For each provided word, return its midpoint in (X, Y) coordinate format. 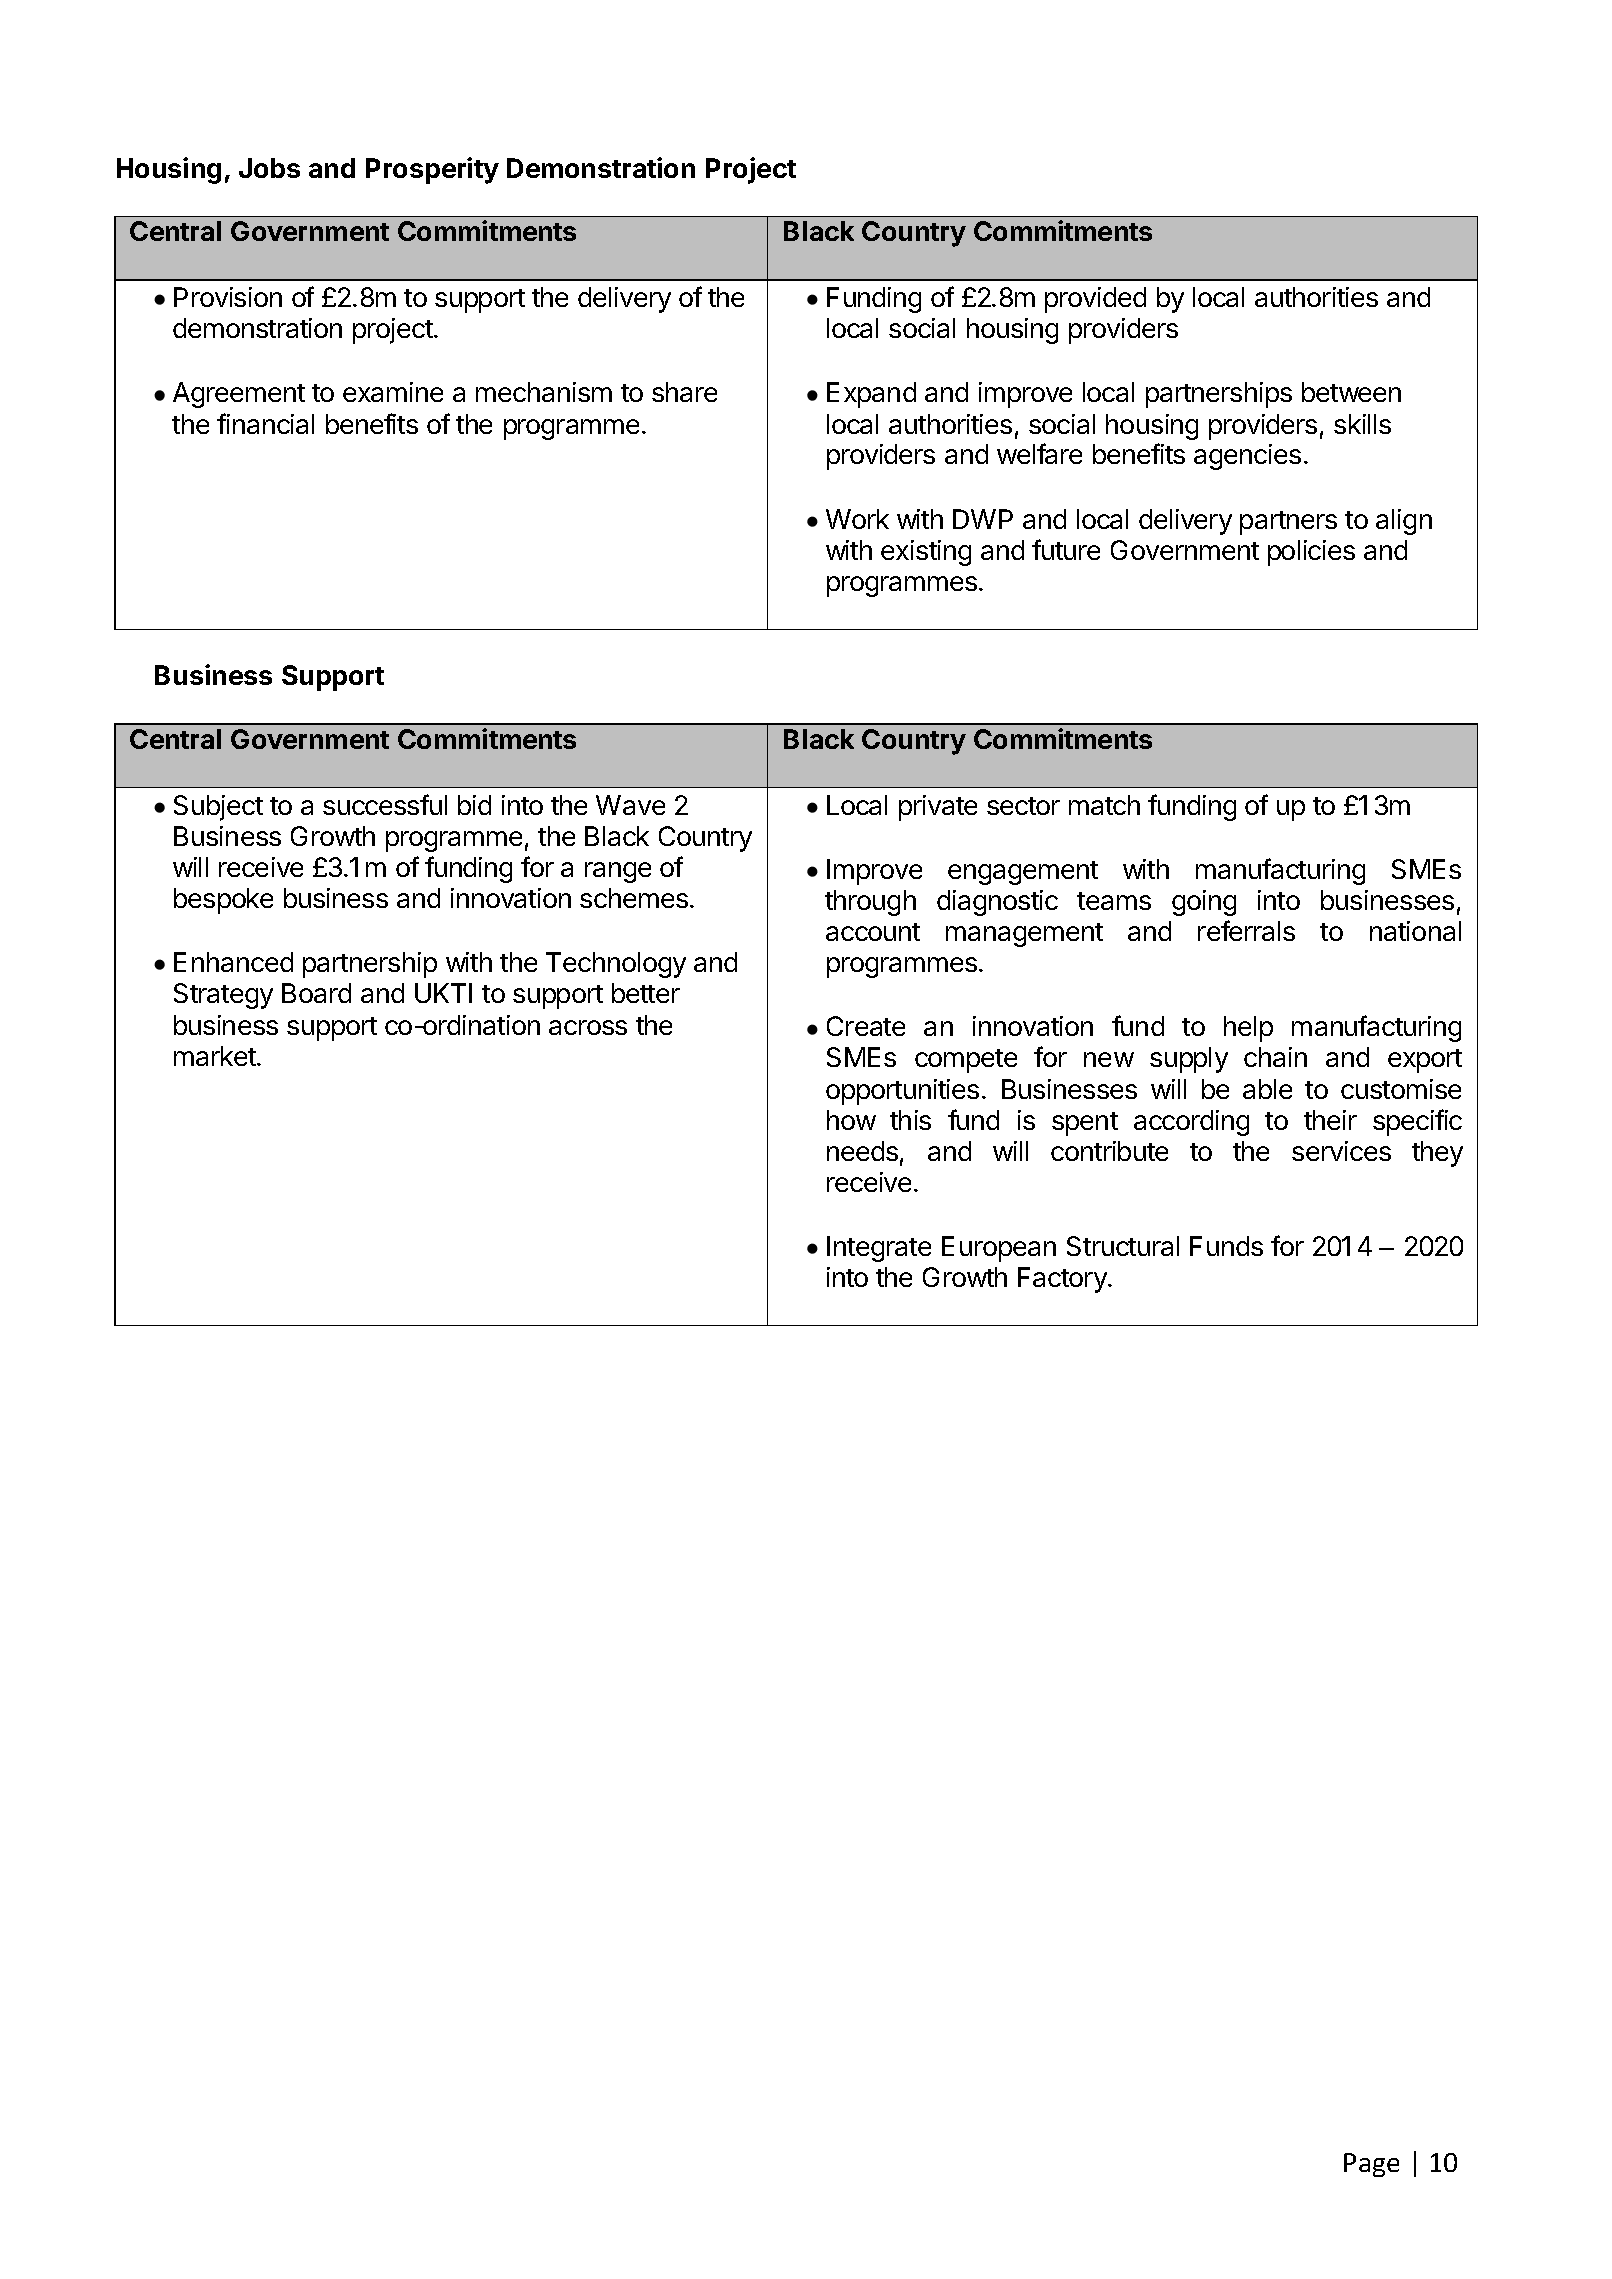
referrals (1246, 930)
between (1351, 392)
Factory (1063, 1280)
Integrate (879, 1249)
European (999, 1249)
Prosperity (432, 170)
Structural (1123, 1246)
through (870, 903)
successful (385, 804)
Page (1371, 2165)
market (216, 1056)
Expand (871, 395)
